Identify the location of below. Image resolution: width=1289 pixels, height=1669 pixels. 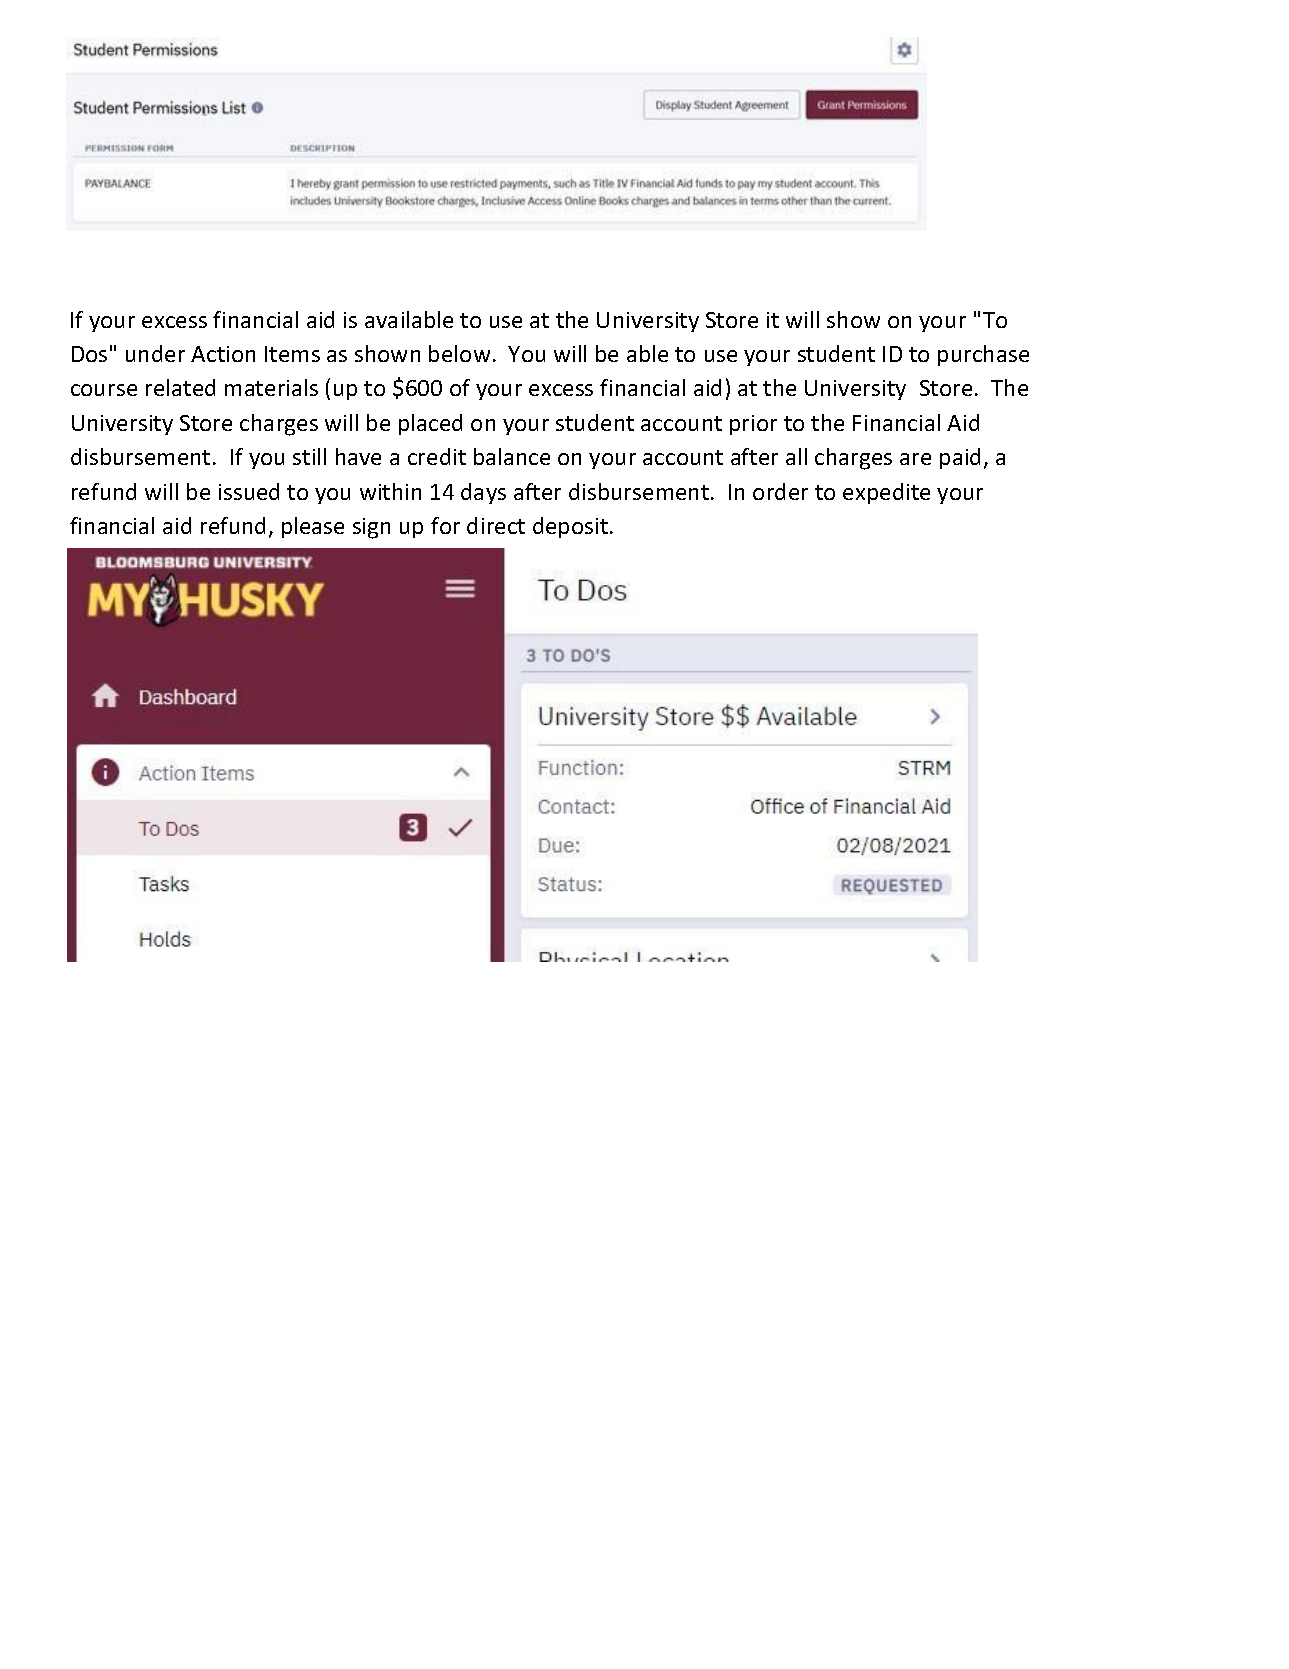
(459, 353).
